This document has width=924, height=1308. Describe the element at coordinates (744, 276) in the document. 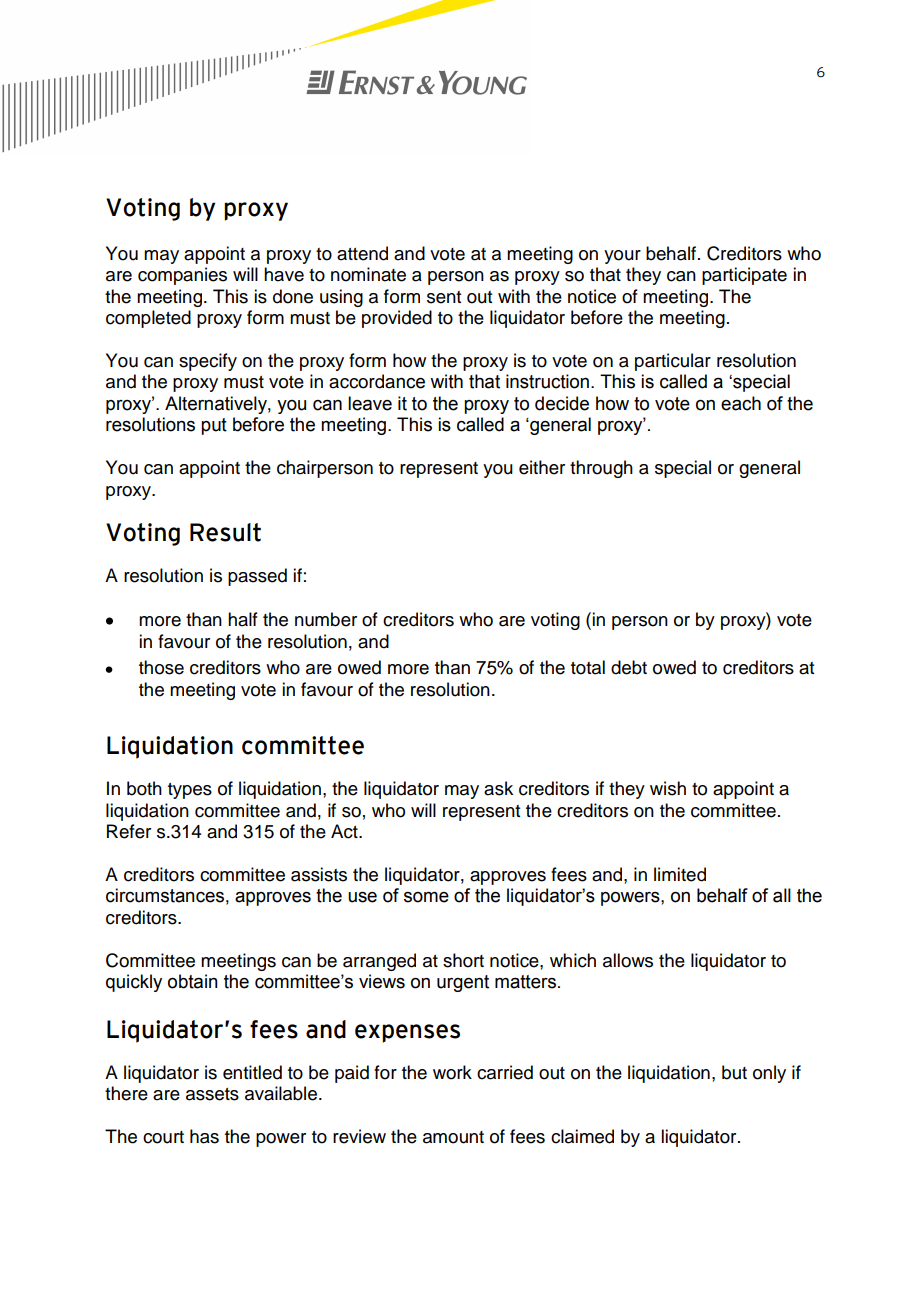

I see `participate` at that location.
